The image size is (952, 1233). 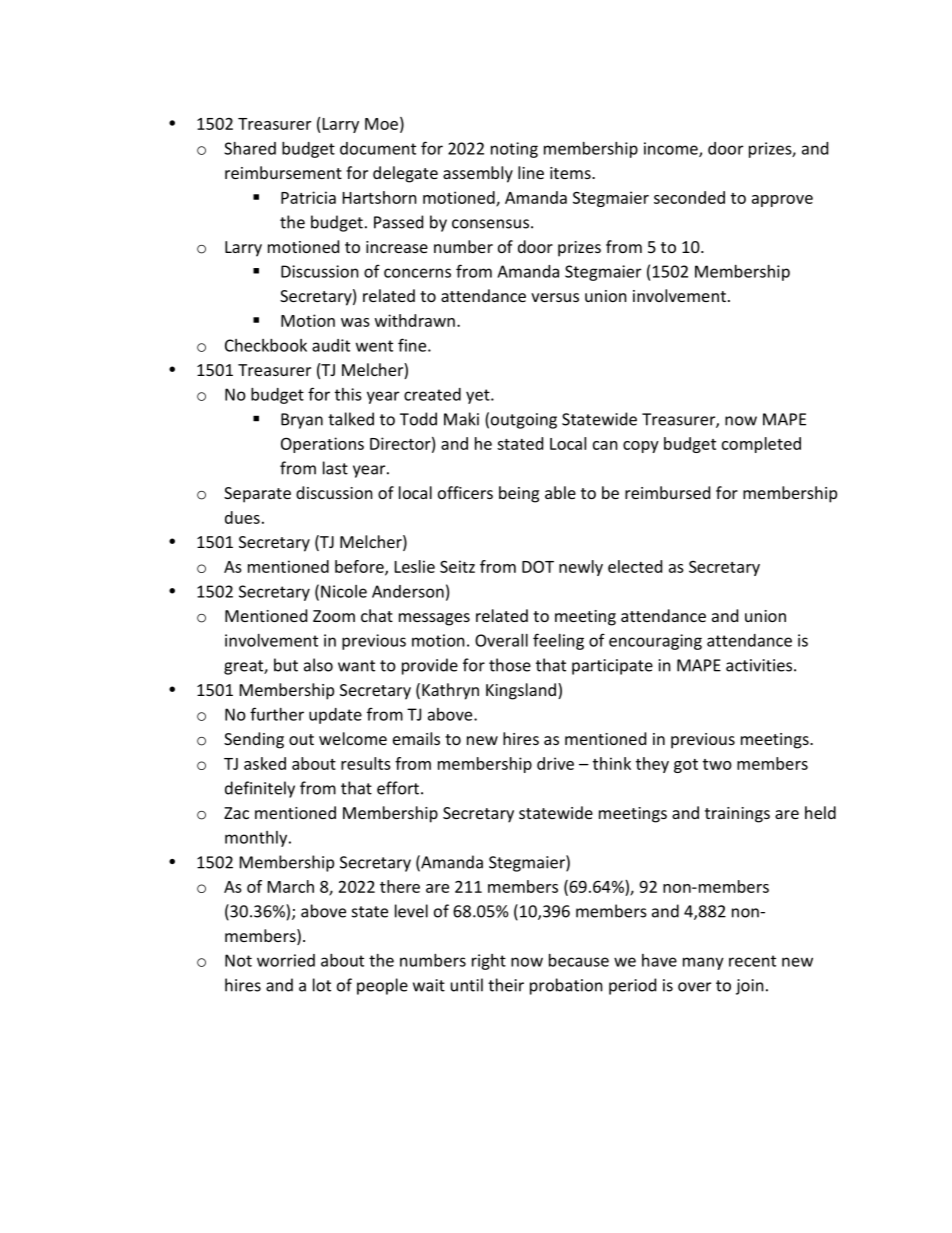 What do you see at coordinates (506, 985) in the screenshot?
I see `their` at bounding box center [506, 985].
